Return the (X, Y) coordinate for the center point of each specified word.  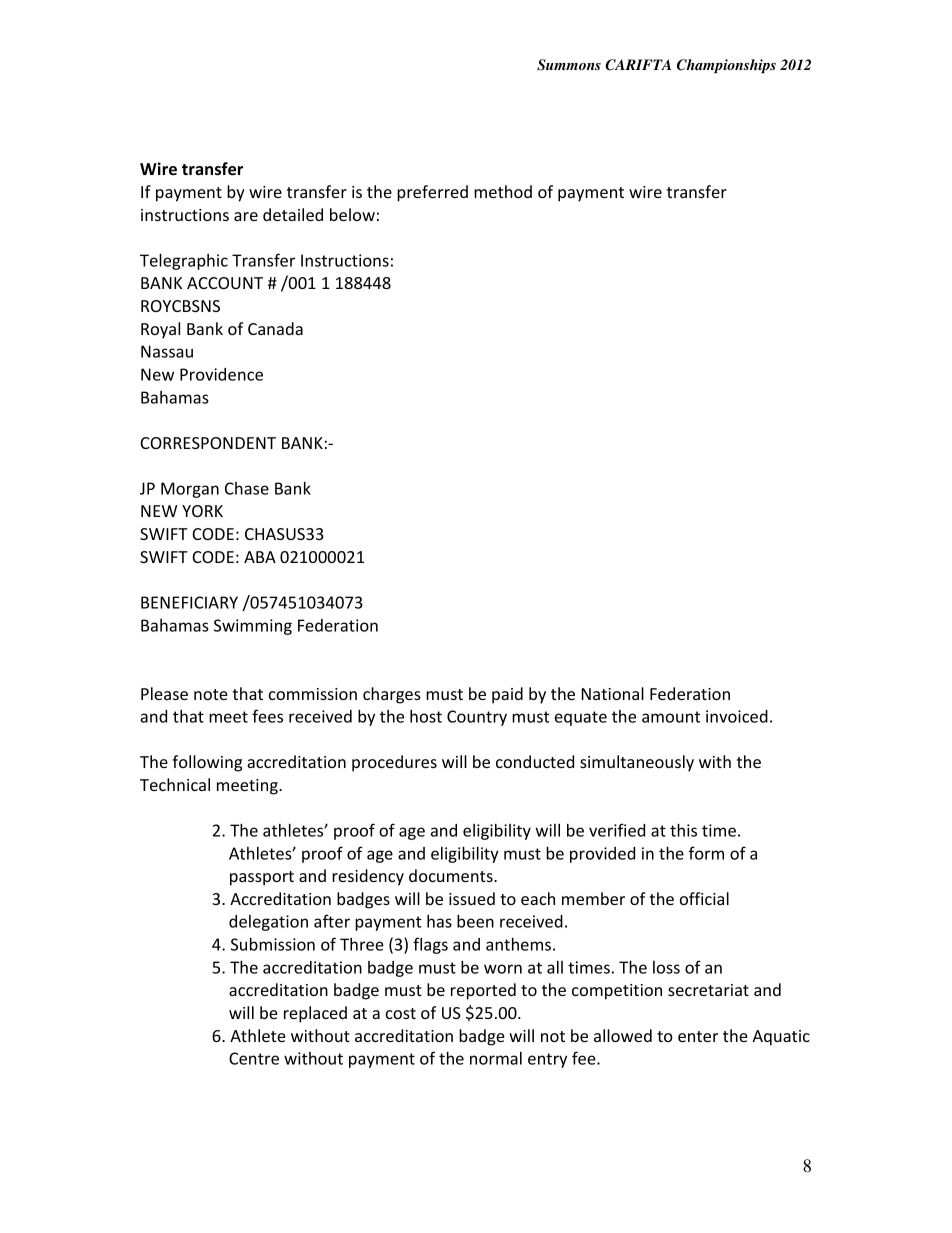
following (207, 763)
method (503, 191)
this (683, 830)
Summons (569, 65)
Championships (726, 66)
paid (507, 695)
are (246, 216)
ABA (260, 557)
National (613, 693)
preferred (432, 193)
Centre (254, 1058)
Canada (275, 328)
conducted (535, 761)
